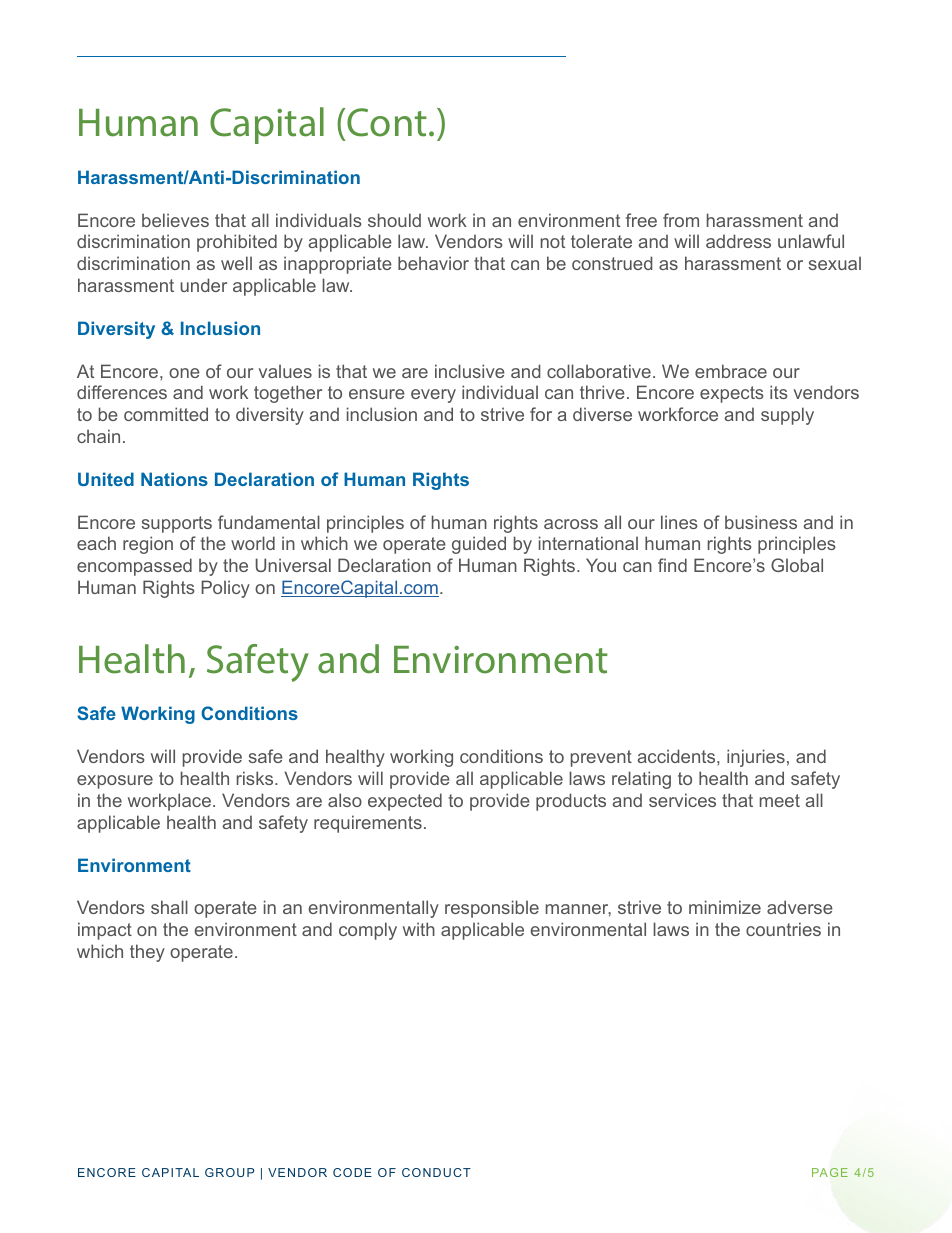  Describe the element at coordinates (479, 545) in the page. I see `guided` at that location.
